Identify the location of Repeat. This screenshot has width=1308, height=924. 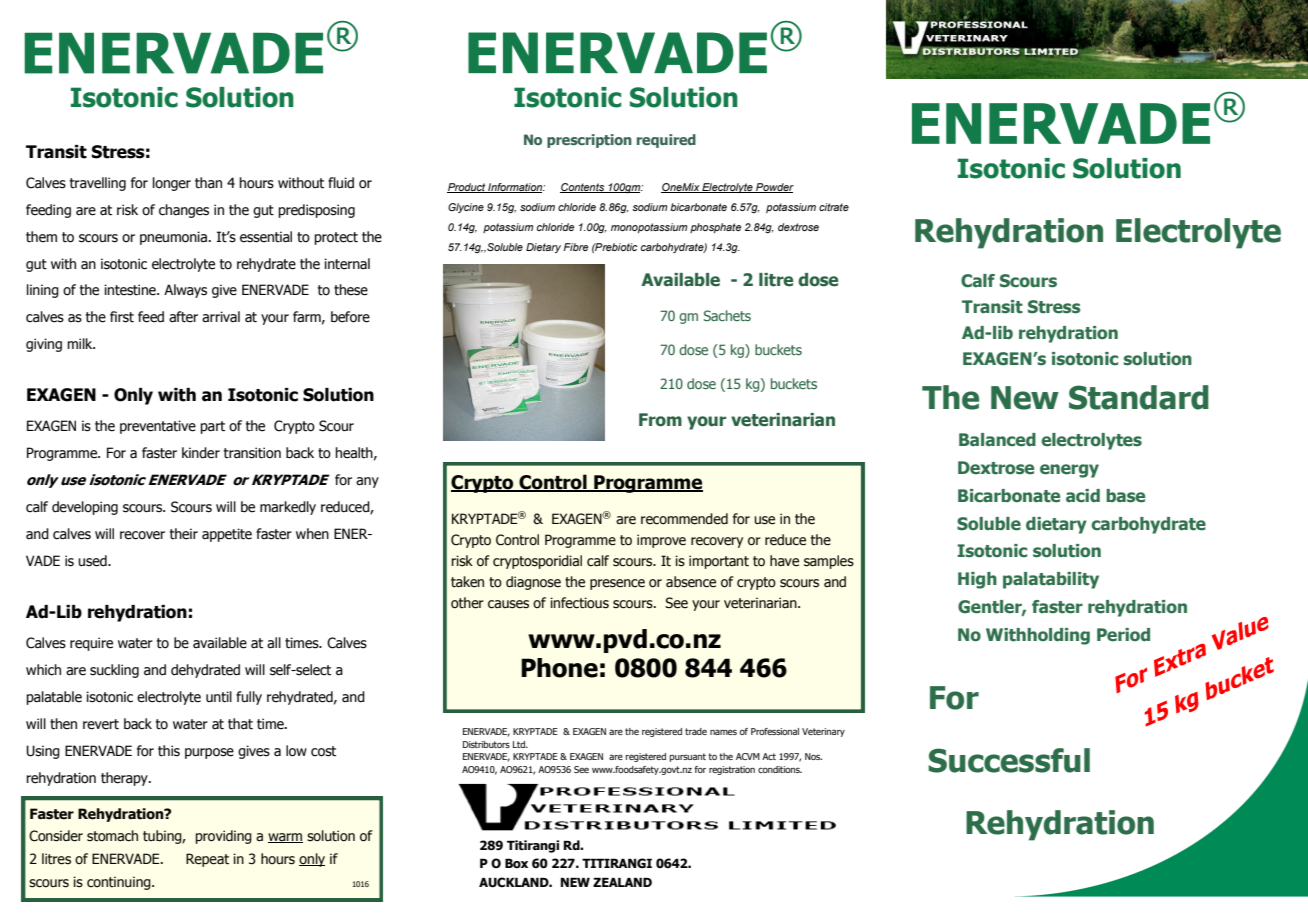
(207, 860).
